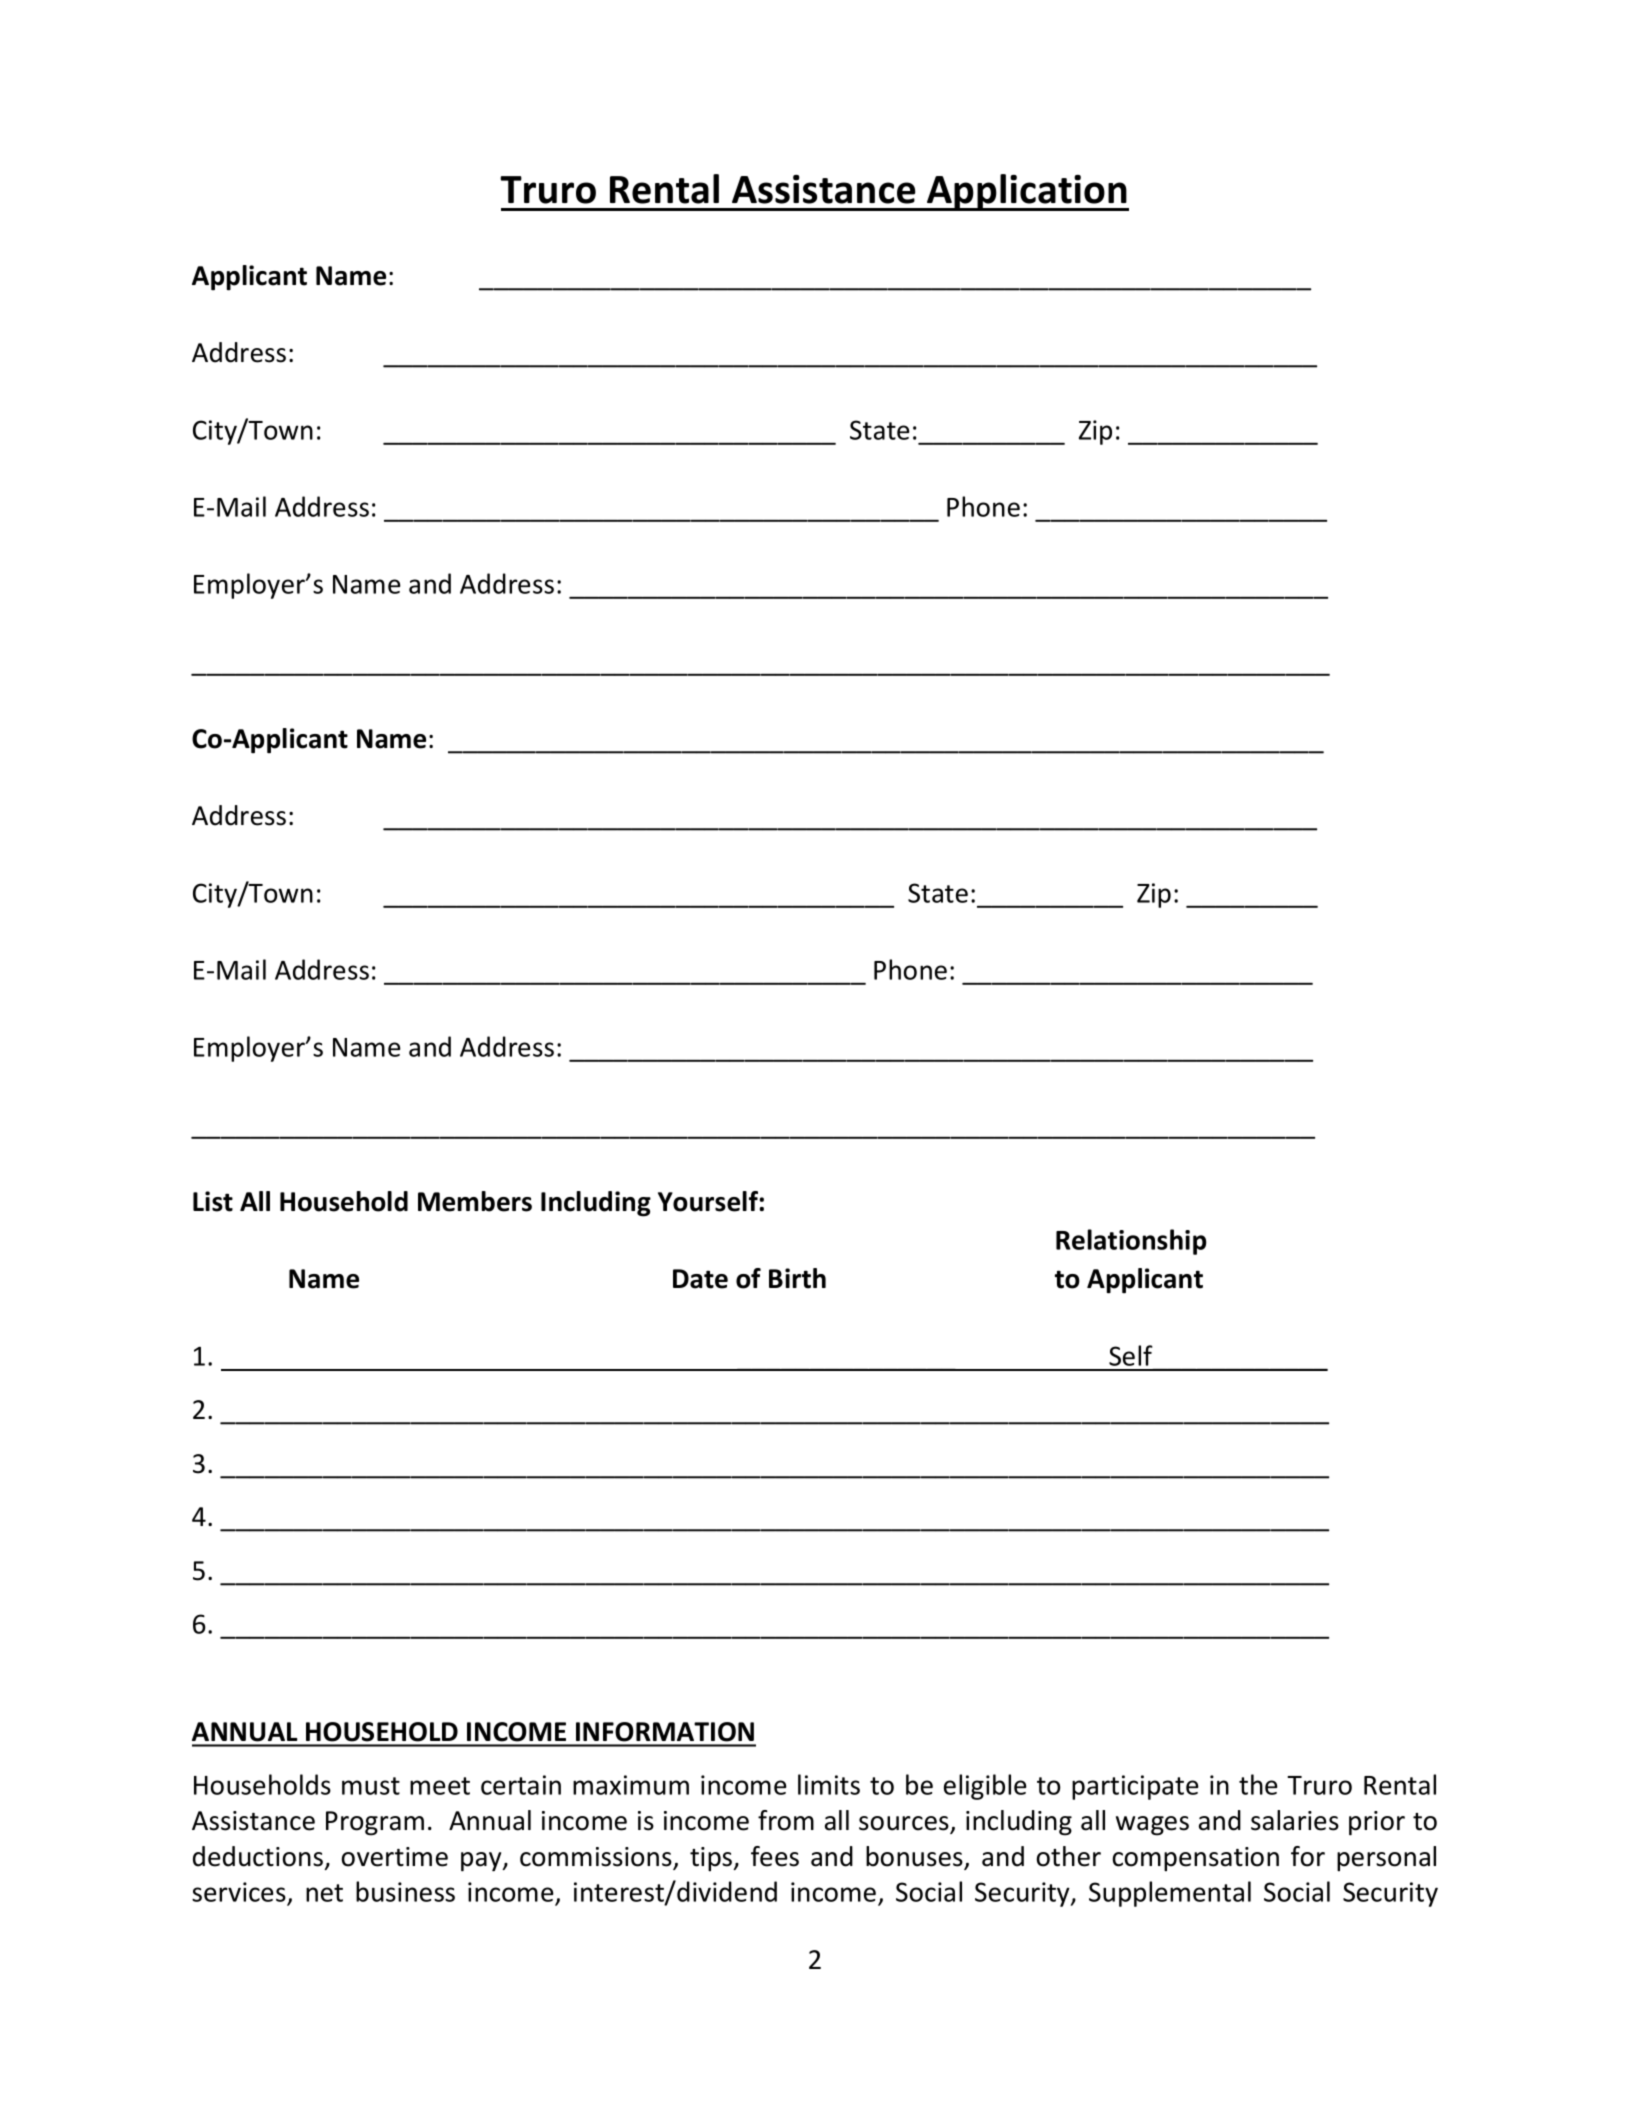  I want to click on must, so click(371, 1786).
